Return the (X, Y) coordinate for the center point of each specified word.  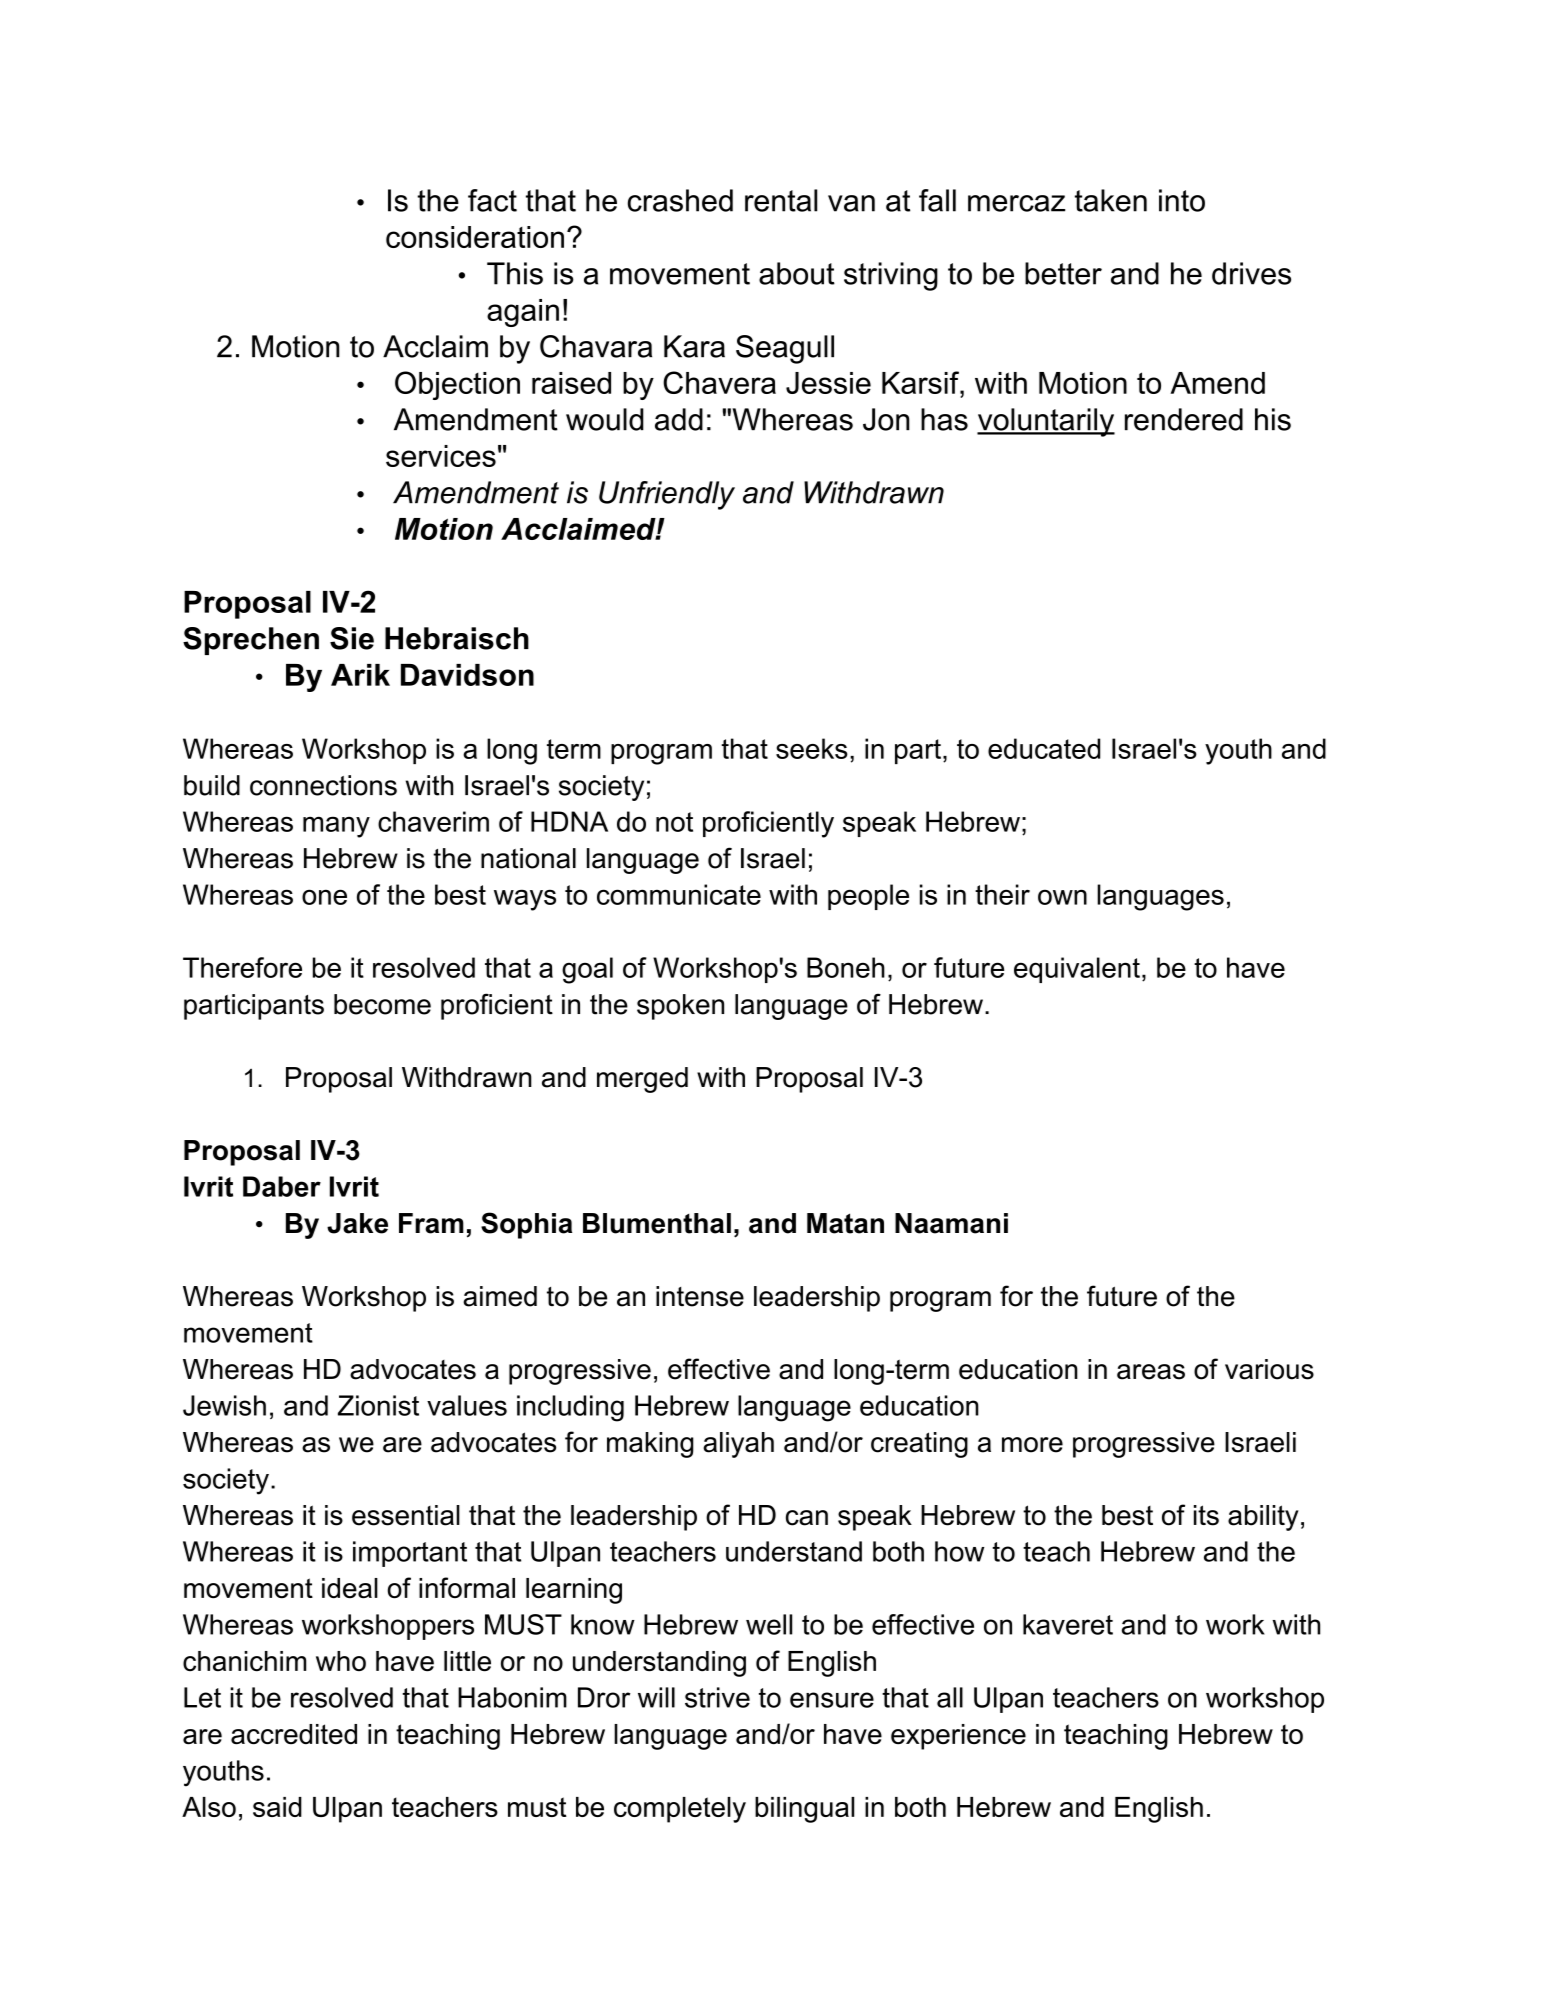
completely (680, 1810)
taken (1111, 200)
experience (958, 1737)
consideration (475, 237)
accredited (294, 1734)
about (797, 273)
